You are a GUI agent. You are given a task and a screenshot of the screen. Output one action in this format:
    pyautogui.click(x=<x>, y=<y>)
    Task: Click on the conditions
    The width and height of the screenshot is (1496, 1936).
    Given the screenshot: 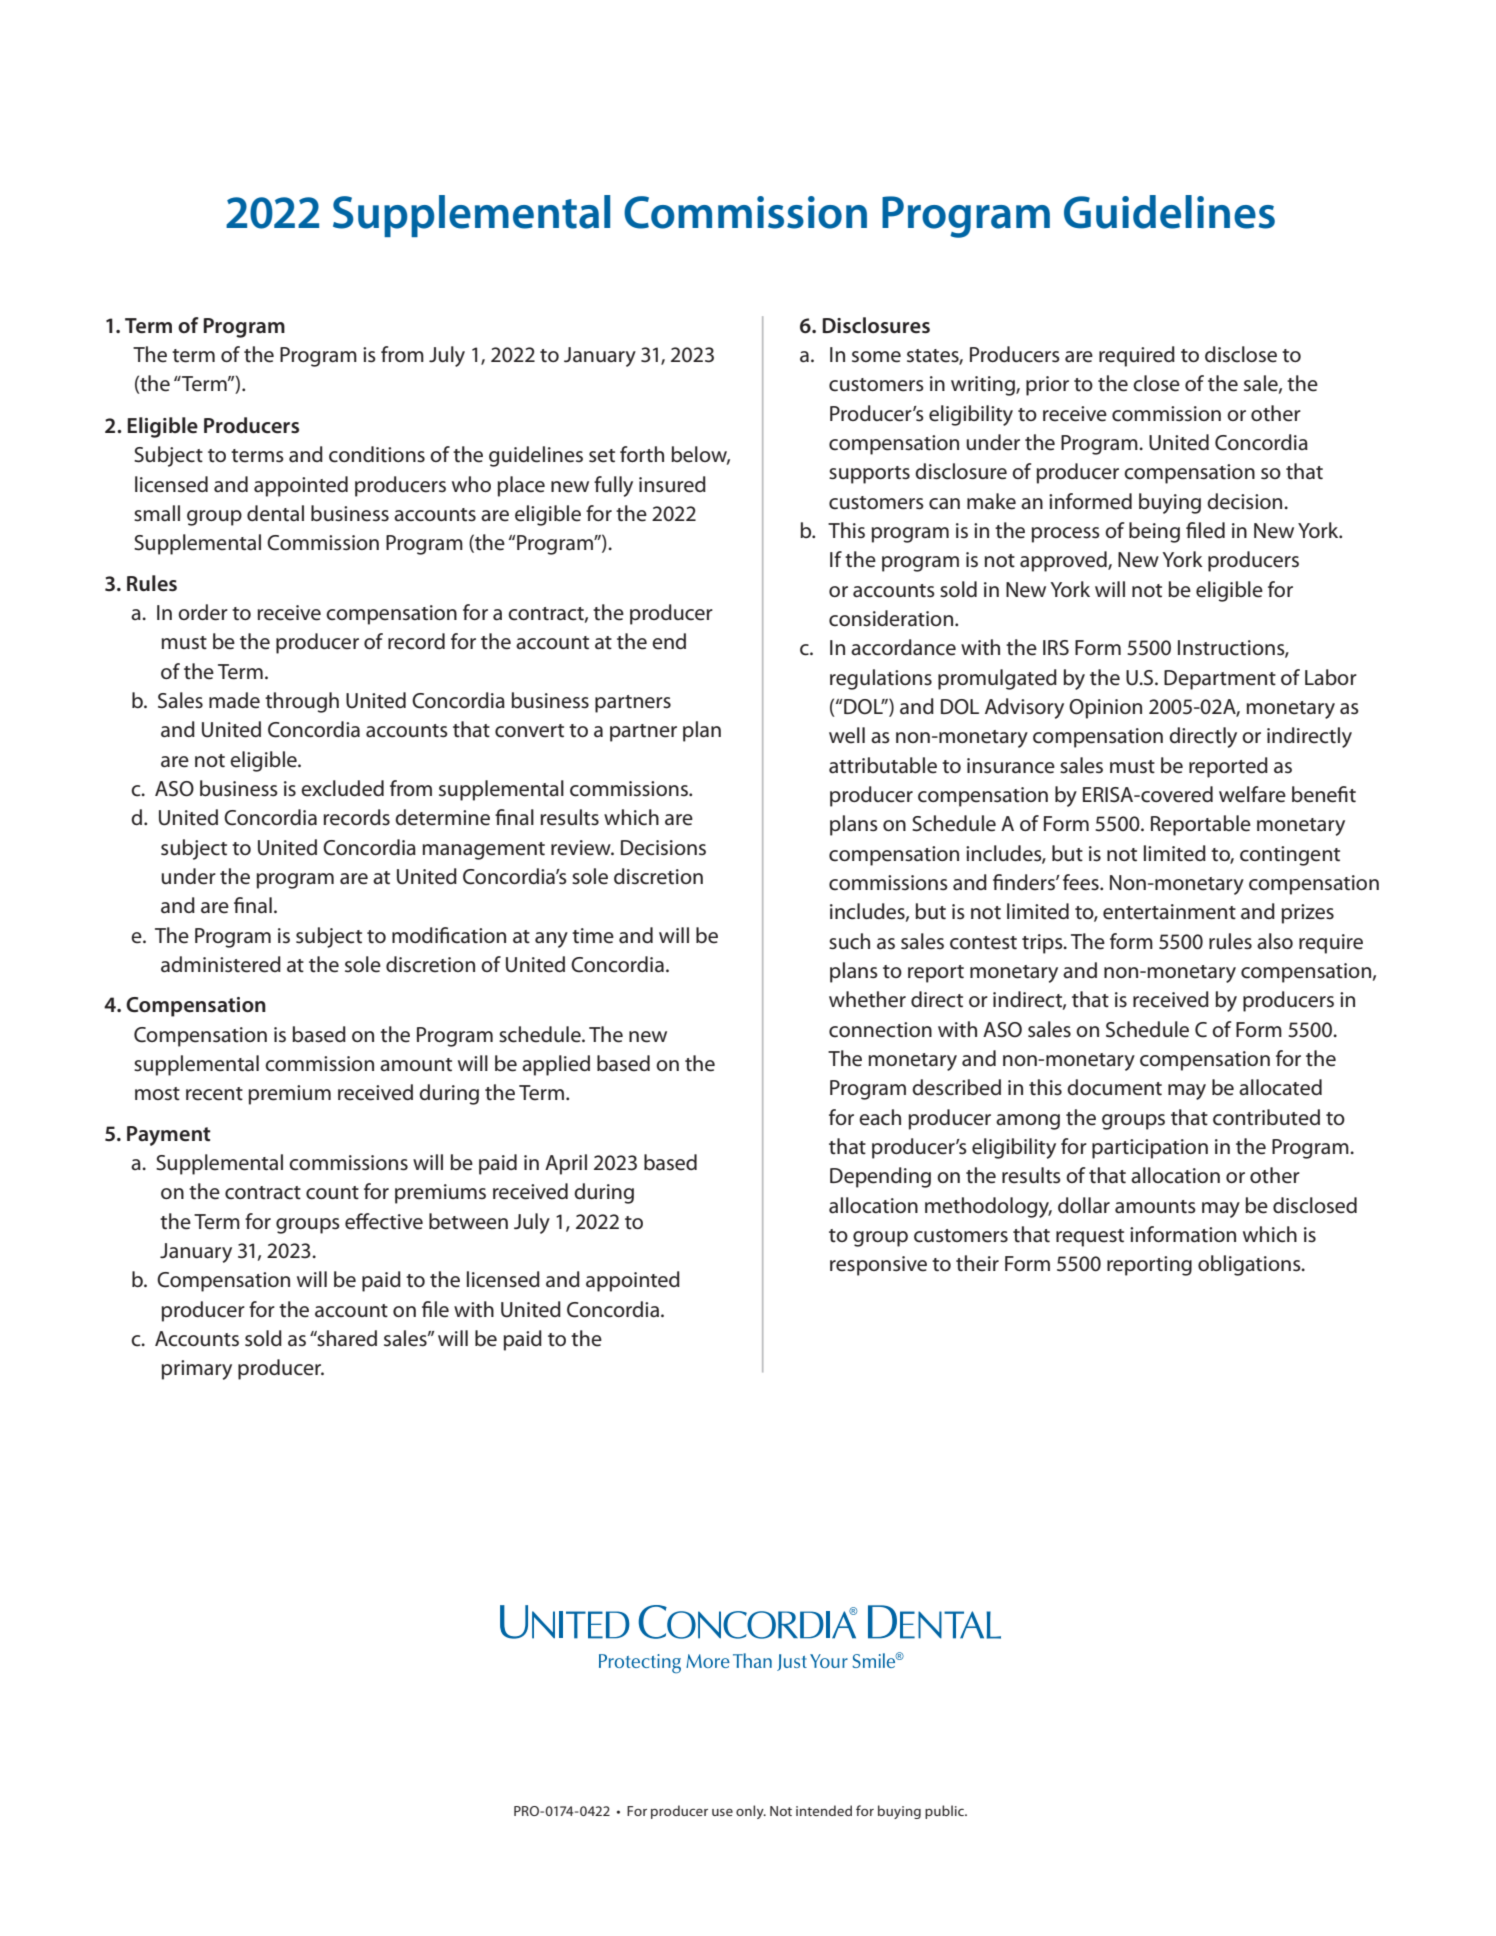 What is the action you would take?
    pyautogui.click(x=377, y=454)
